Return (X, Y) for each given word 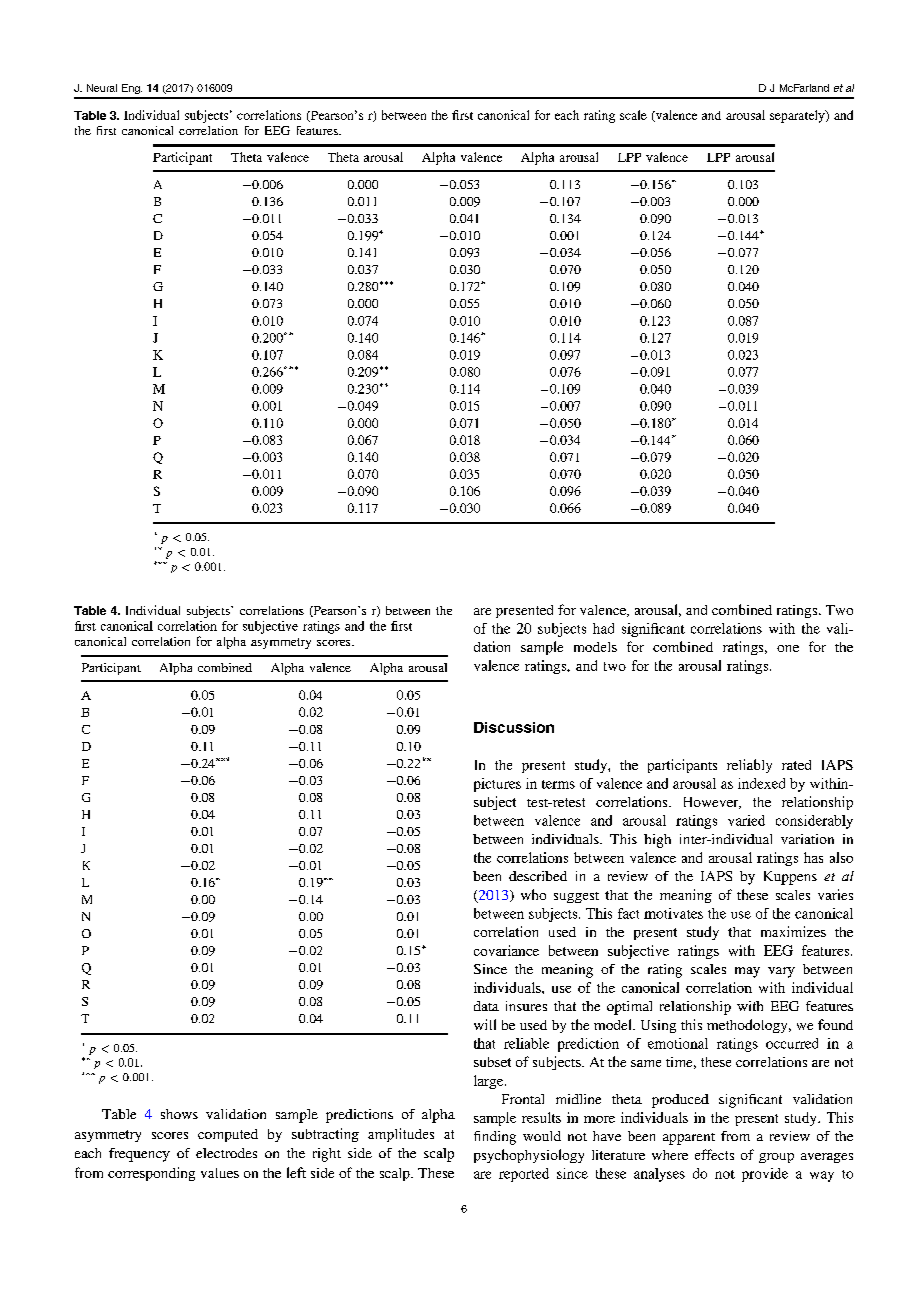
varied (746, 820)
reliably (749, 766)
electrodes (226, 1153)
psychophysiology (529, 1156)
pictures (497, 785)
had (603, 628)
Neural (102, 88)
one (788, 648)
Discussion (514, 727)
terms (558, 784)
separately (798, 116)
